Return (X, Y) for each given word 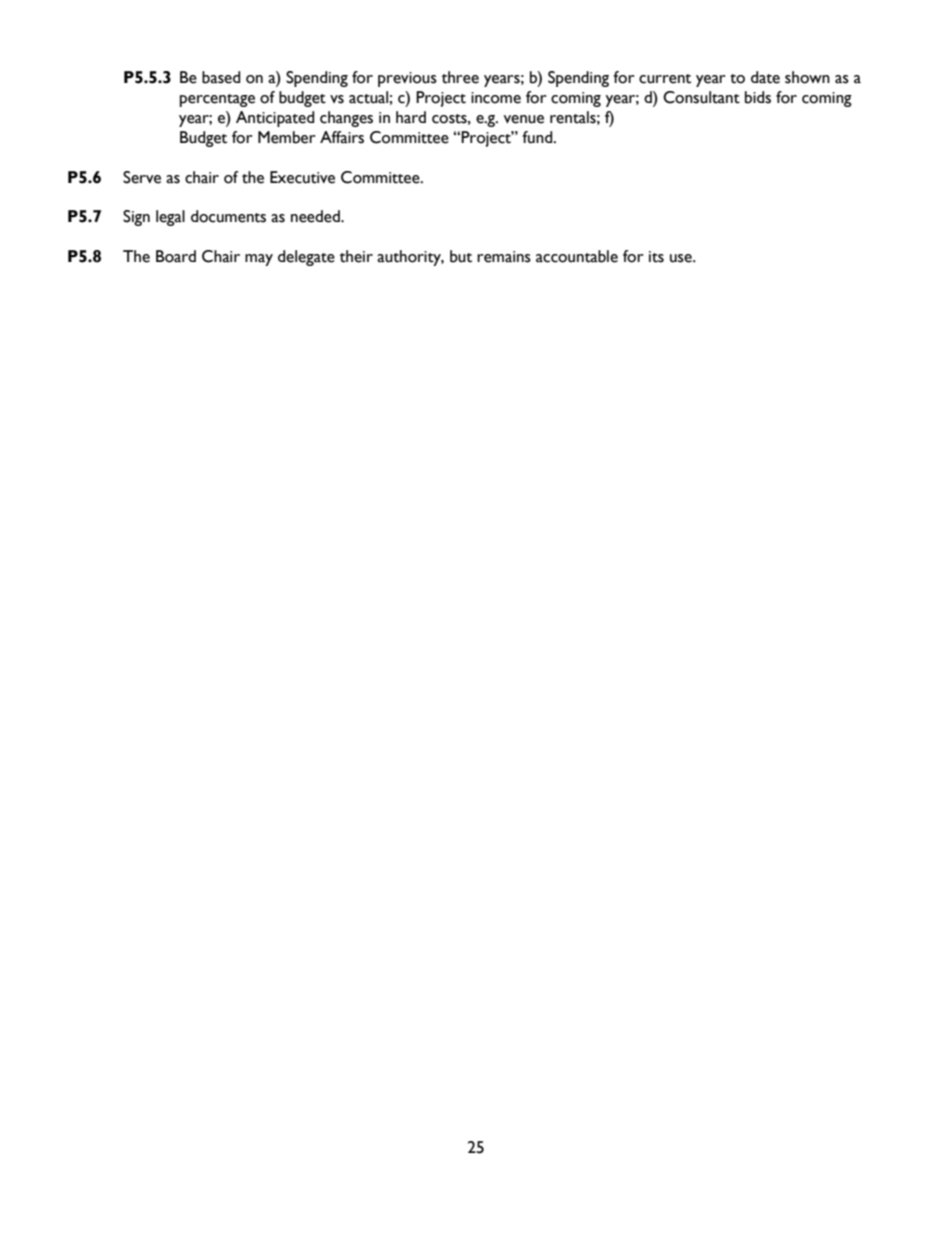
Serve (142, 177)
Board (176, 256)
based (221, 77)
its (656, 257)
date (765, 77)
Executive (302, 177)
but (461, 256)
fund (538, 137)
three (460, 77)
